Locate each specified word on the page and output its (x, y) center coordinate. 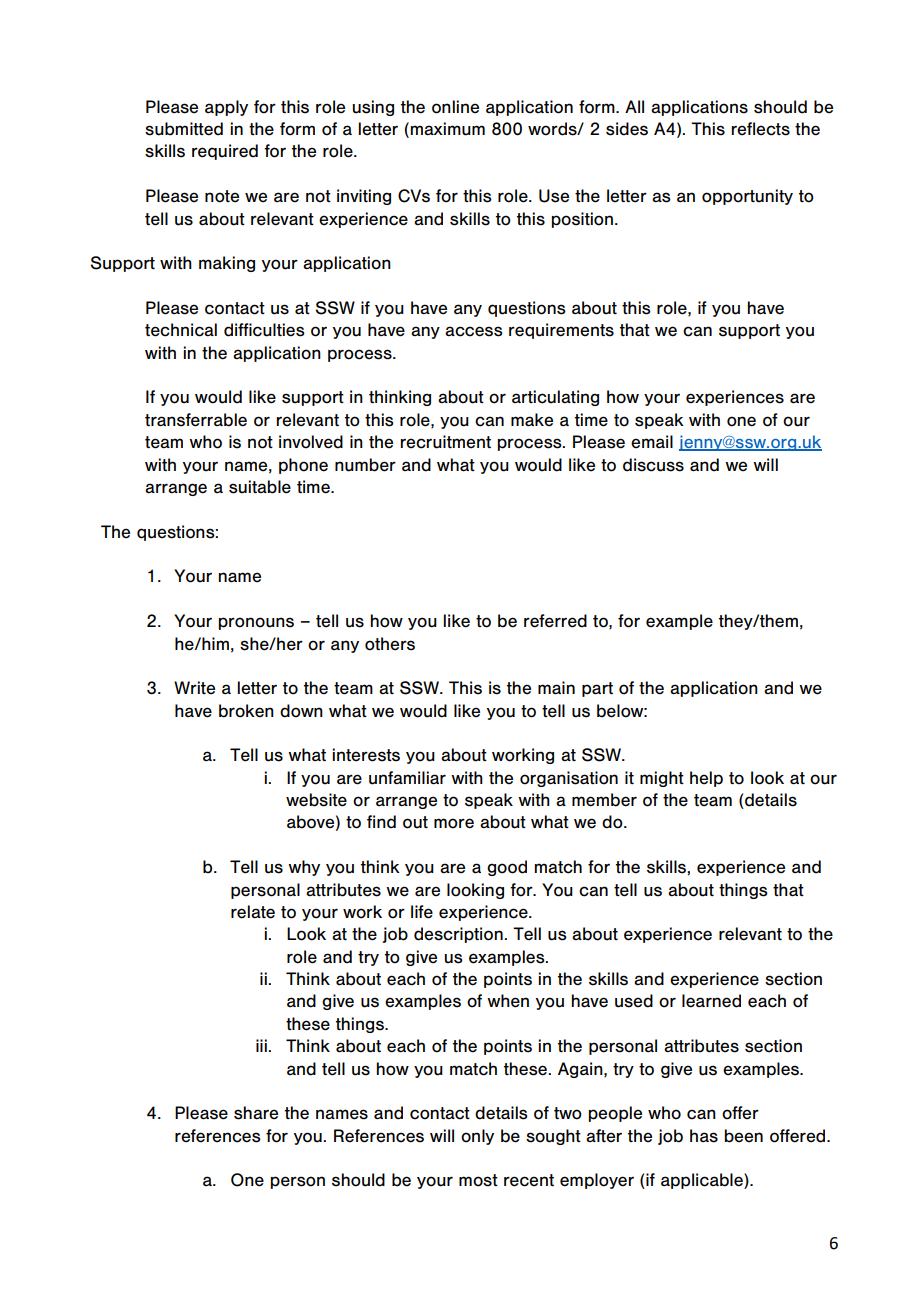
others (390, 644)
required (225, 152)
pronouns (256, 623)
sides (627, 129)
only (477, 1137)
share (256, 1113)
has (704, 1136)
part (597, 689)
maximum (447, 129)
